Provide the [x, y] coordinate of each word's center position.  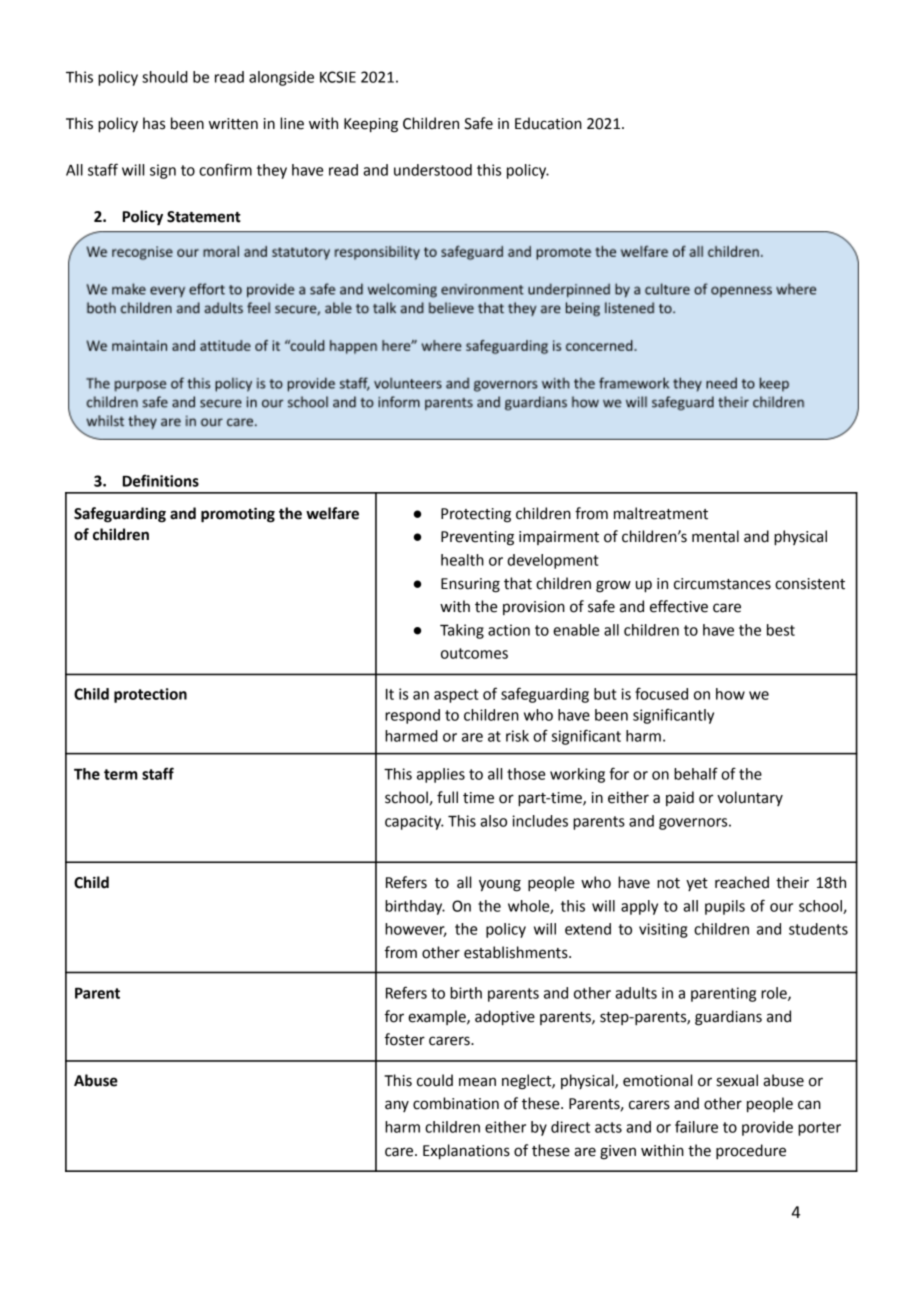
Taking [462, 631]
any [397, 1106]
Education [548, 123]
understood [433, 170]
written [233, 124]
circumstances [722, 584]
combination [456, 1103]
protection [150, 695]
